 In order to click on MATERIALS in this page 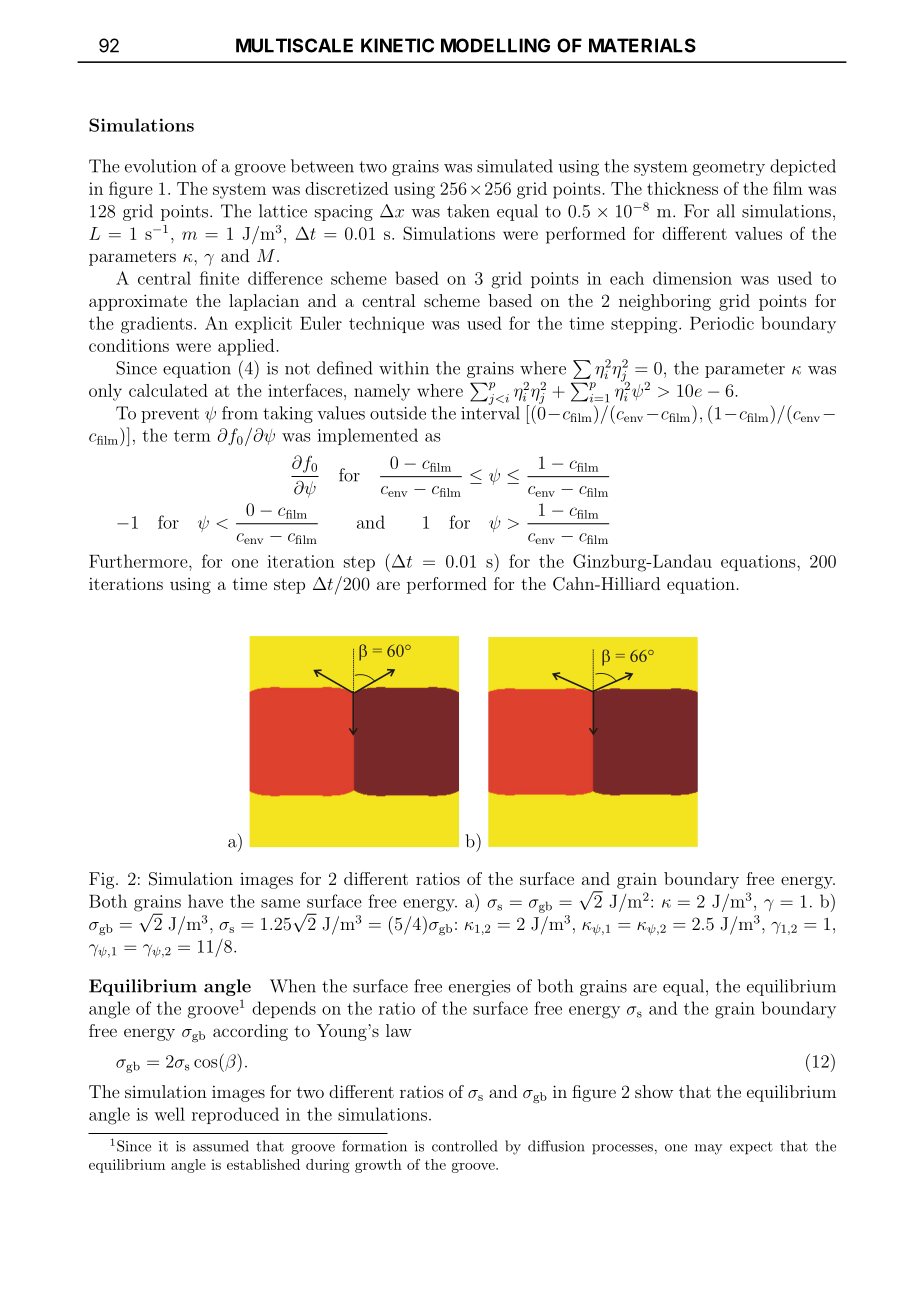, I will do `click(642, 45)`.
